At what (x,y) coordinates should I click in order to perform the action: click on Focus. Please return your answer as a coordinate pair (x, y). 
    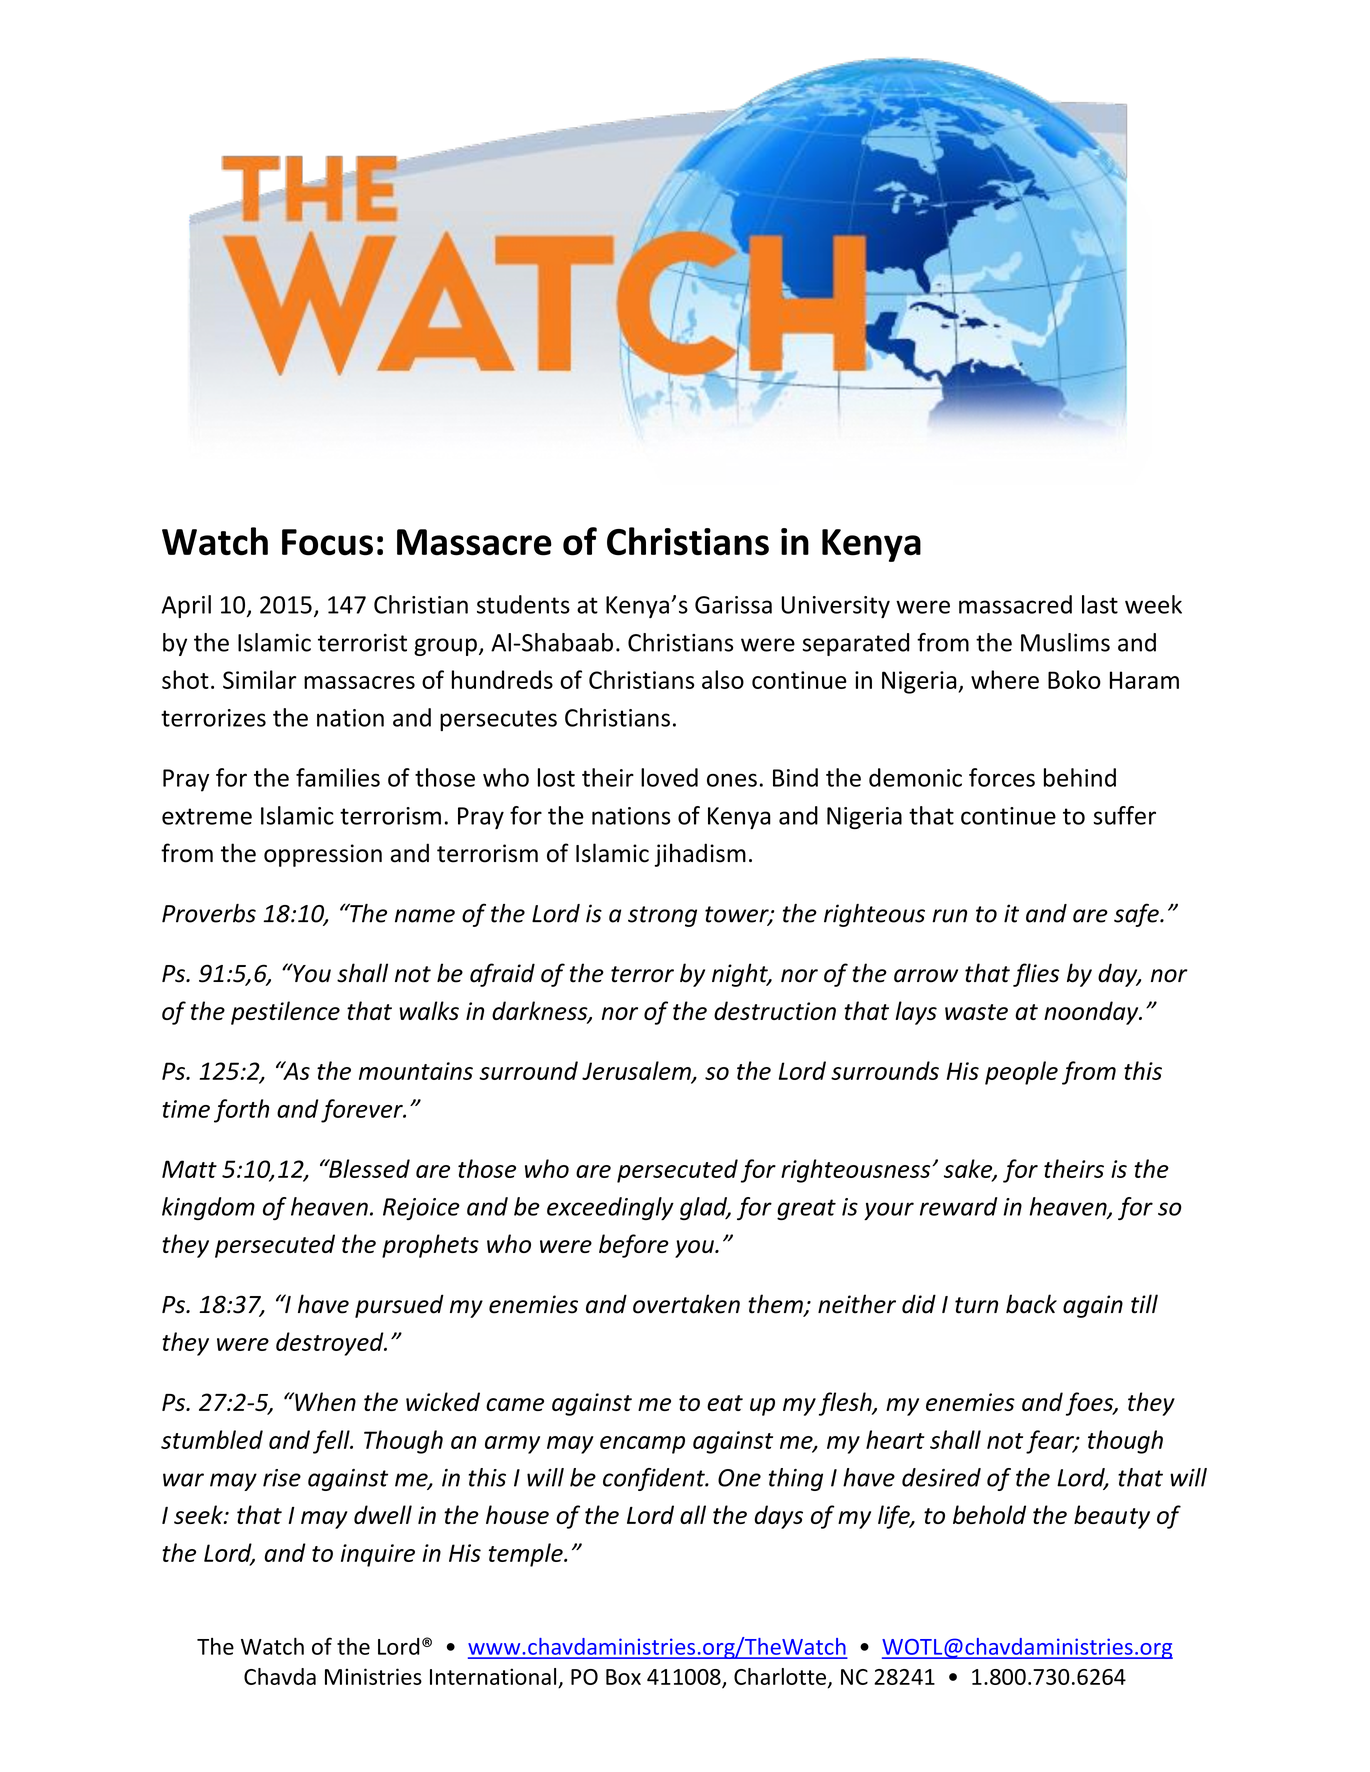
    Looking at the image, I should click on (327, 542).
